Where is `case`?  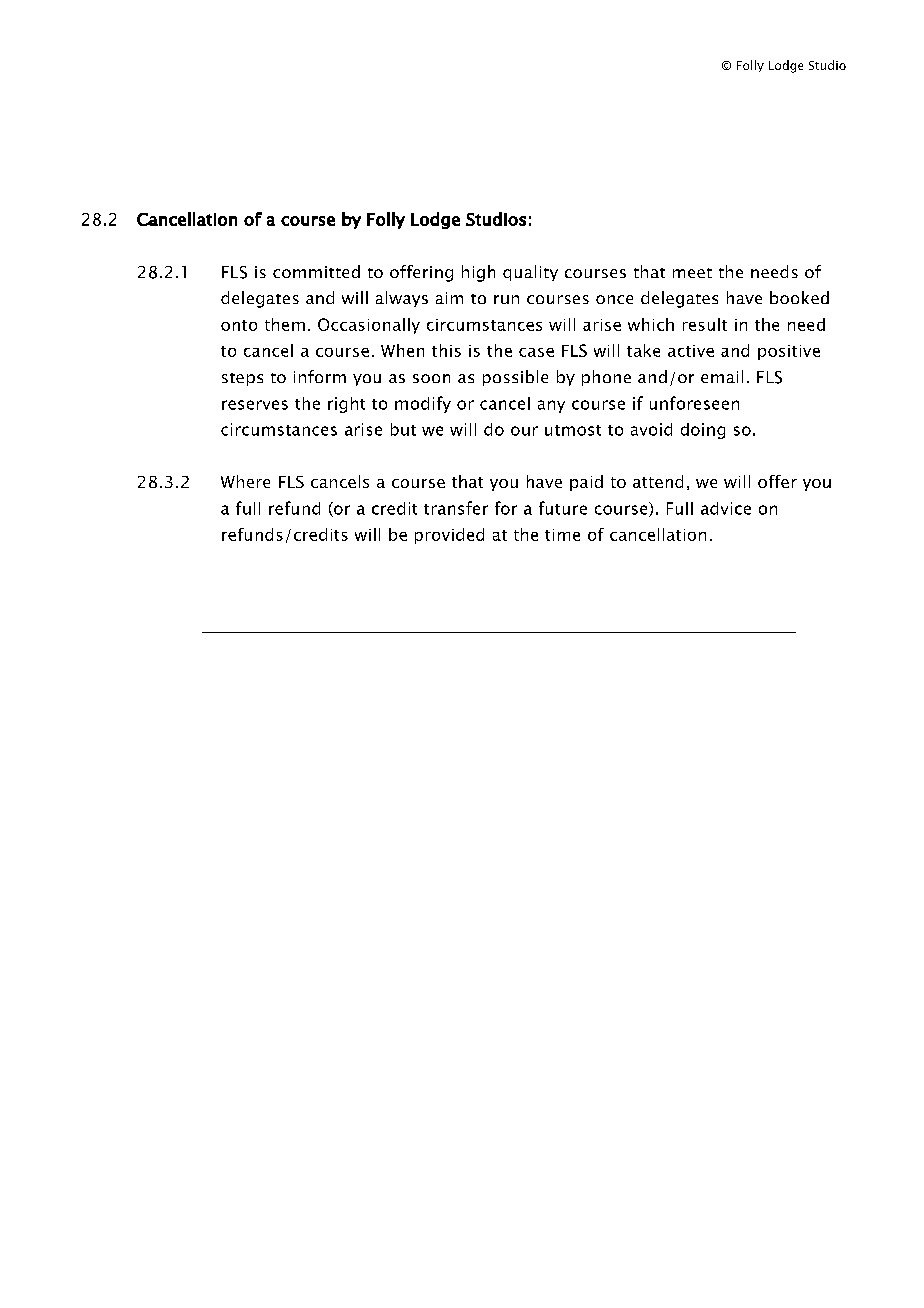
case is located at coordinates (536, 352).
